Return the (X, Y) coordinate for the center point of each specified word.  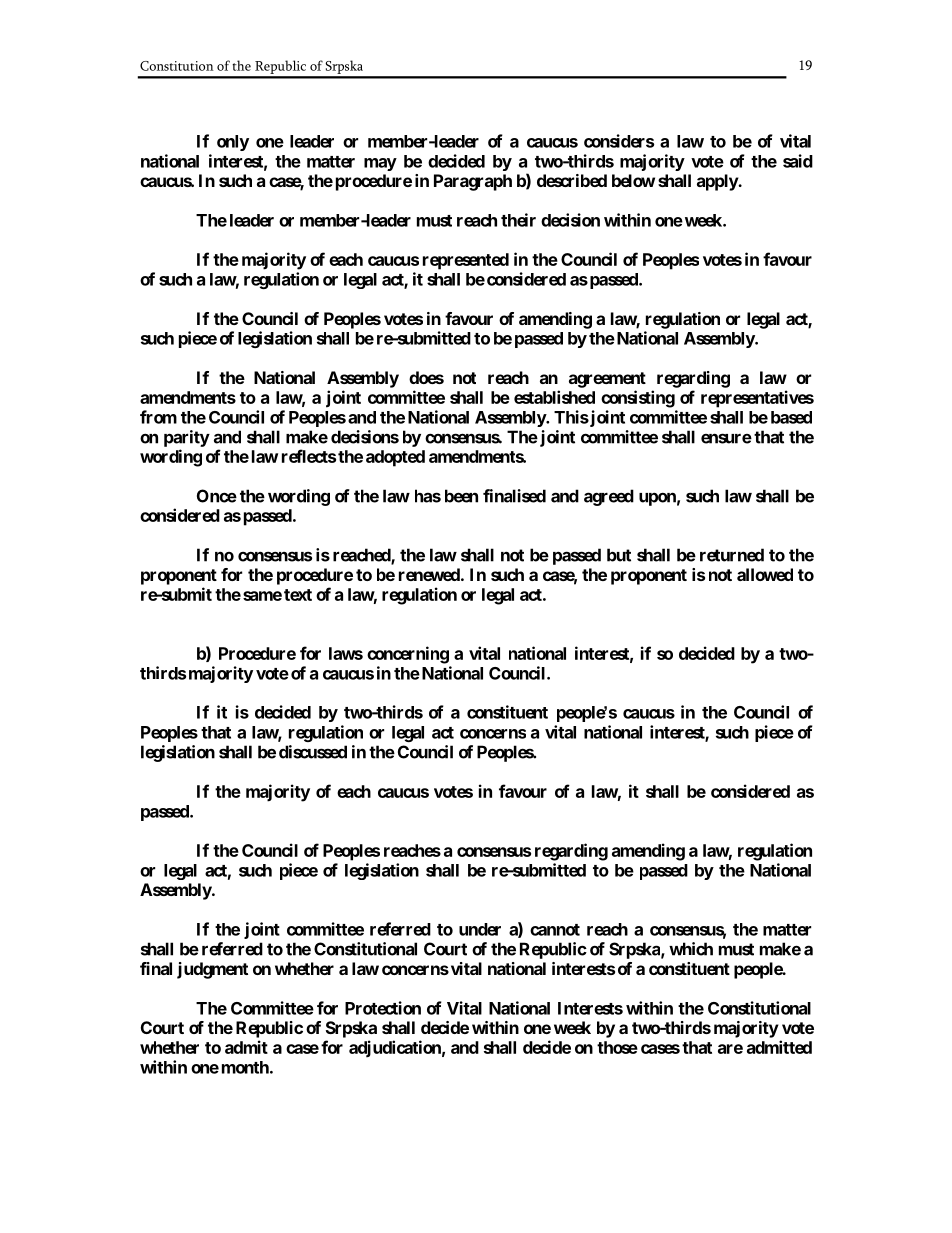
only (233, 143)
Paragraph (473, 182)
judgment (212, 970)
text (298, 595)
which (691, 949)
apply (718, 182)
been (461, 496)
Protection (383, 1008)
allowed (765, 574)
